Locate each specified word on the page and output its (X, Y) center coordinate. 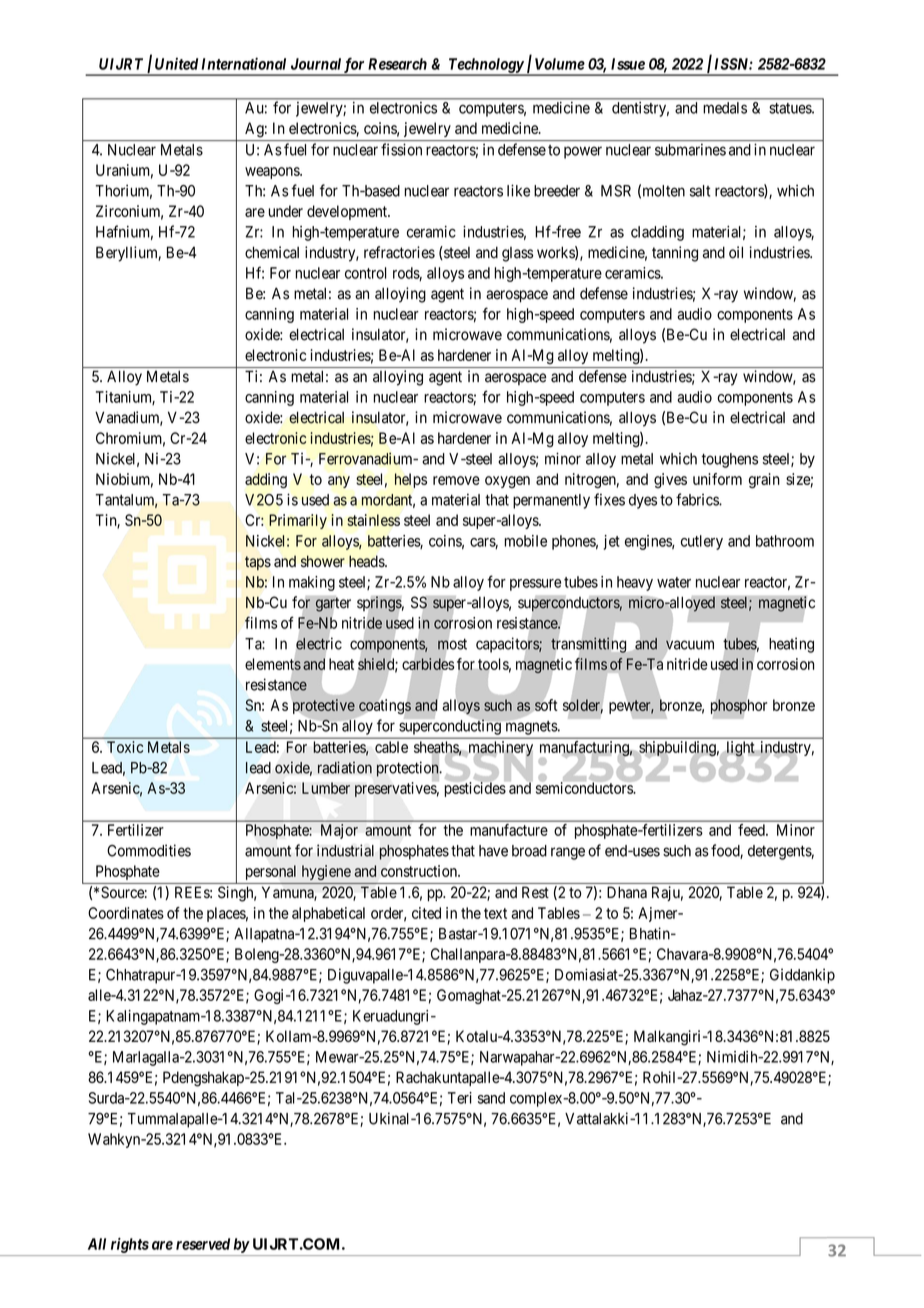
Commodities (149, 850)
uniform (717, 479)
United (176, 64)
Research (397, 64)
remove (456, 480)
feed (752, 830)
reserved (203, 1244)
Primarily (298, 521)
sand (491, 1098)
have (493, 851)
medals (725, 108)
